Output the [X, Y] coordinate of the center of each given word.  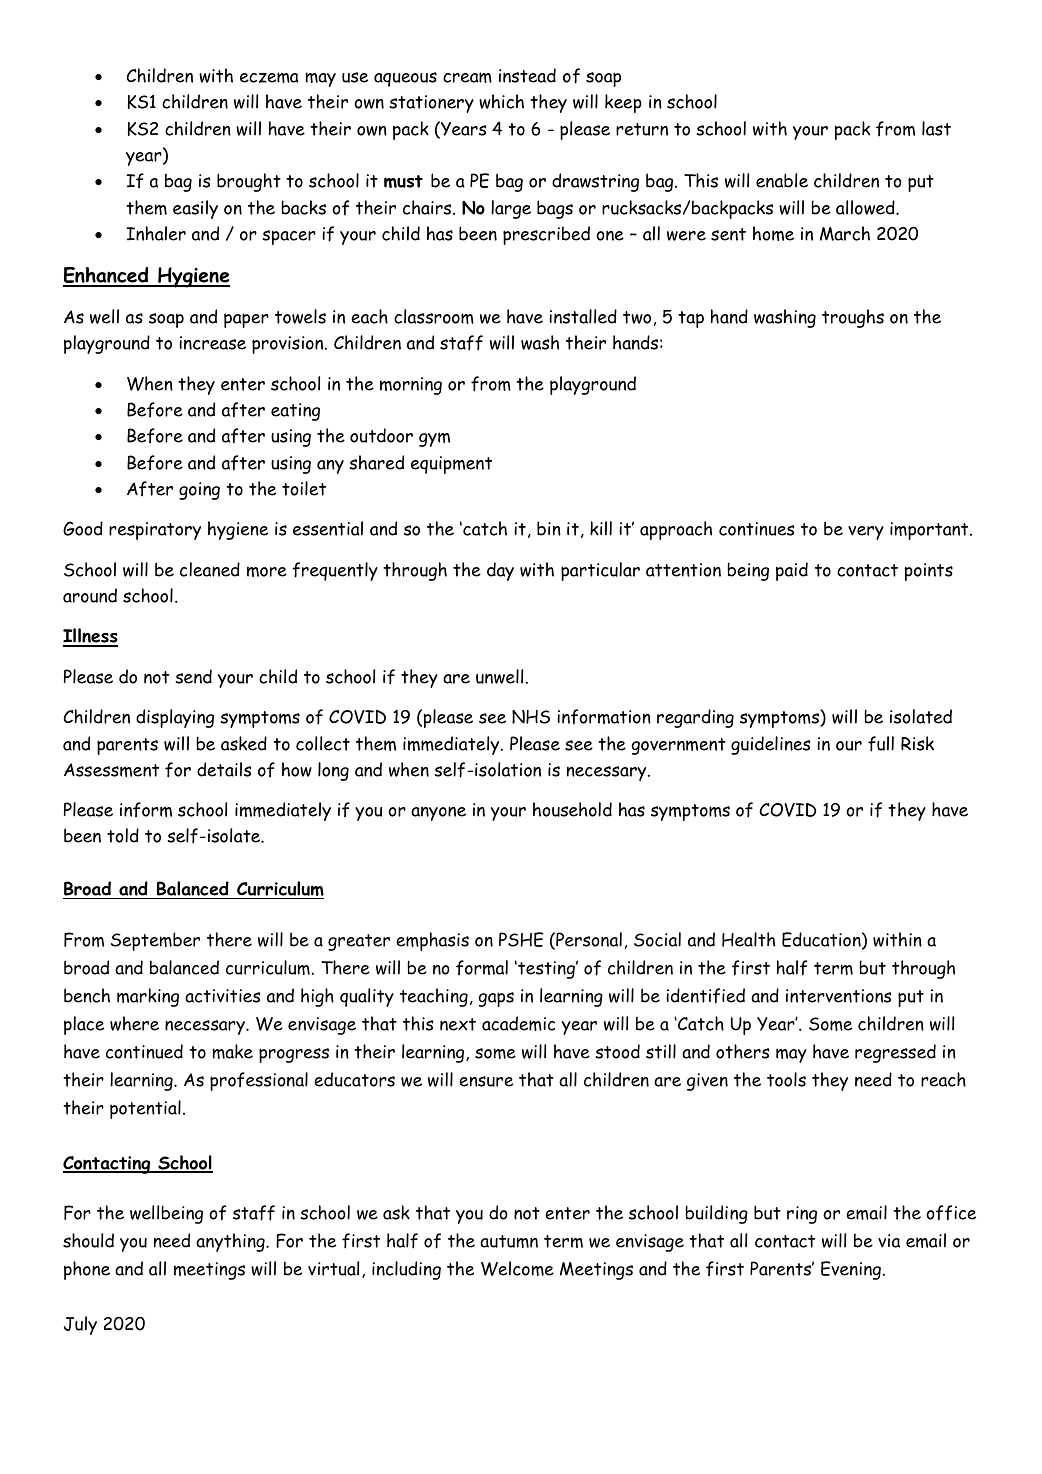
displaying [175, 718]
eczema [269, 77]
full [881, 744]
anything [231, 1242]
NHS [531, 717]
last [936, 128]
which [501, 101]
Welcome [517, 1268]
